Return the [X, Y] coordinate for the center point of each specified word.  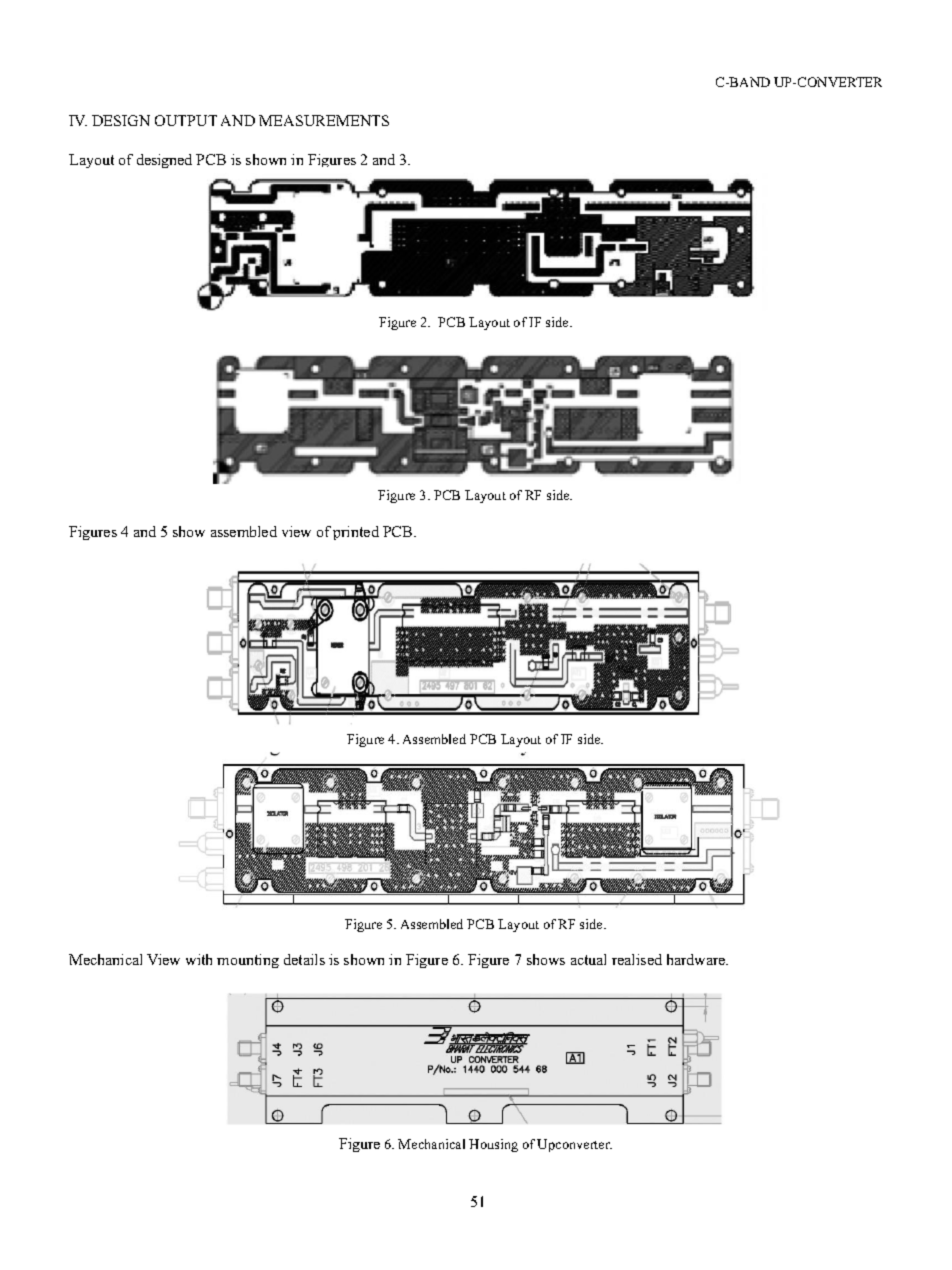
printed [356, 533]
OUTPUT [186, 120]
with [199, 959]
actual [588, 959]
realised [637, 959]
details [304, 959]
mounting [248, 961]
